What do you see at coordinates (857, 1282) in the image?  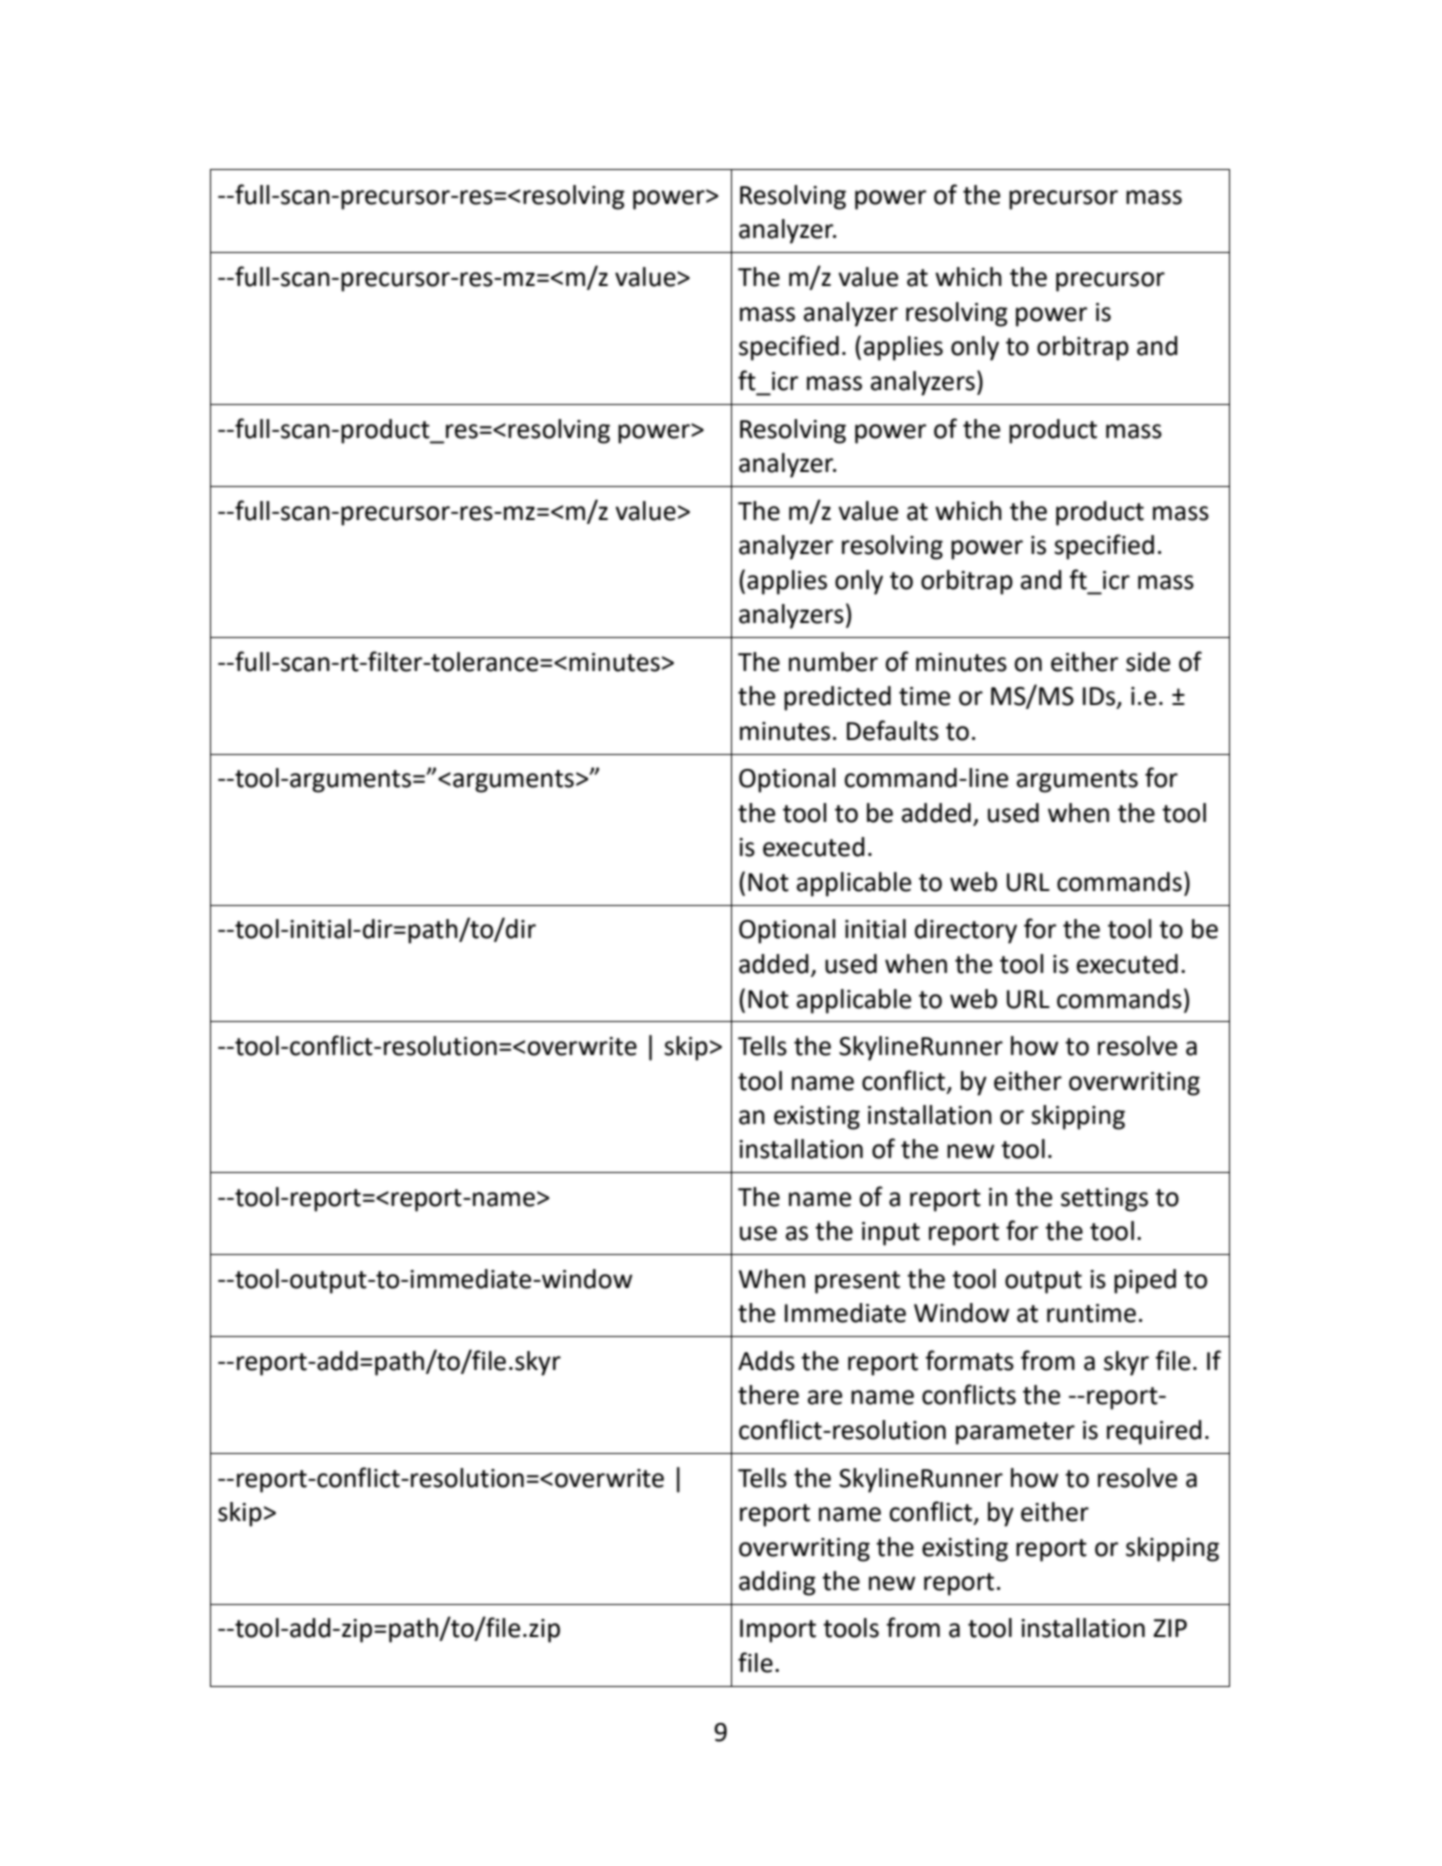 I see `present` at bounding box center [857, 1282].
